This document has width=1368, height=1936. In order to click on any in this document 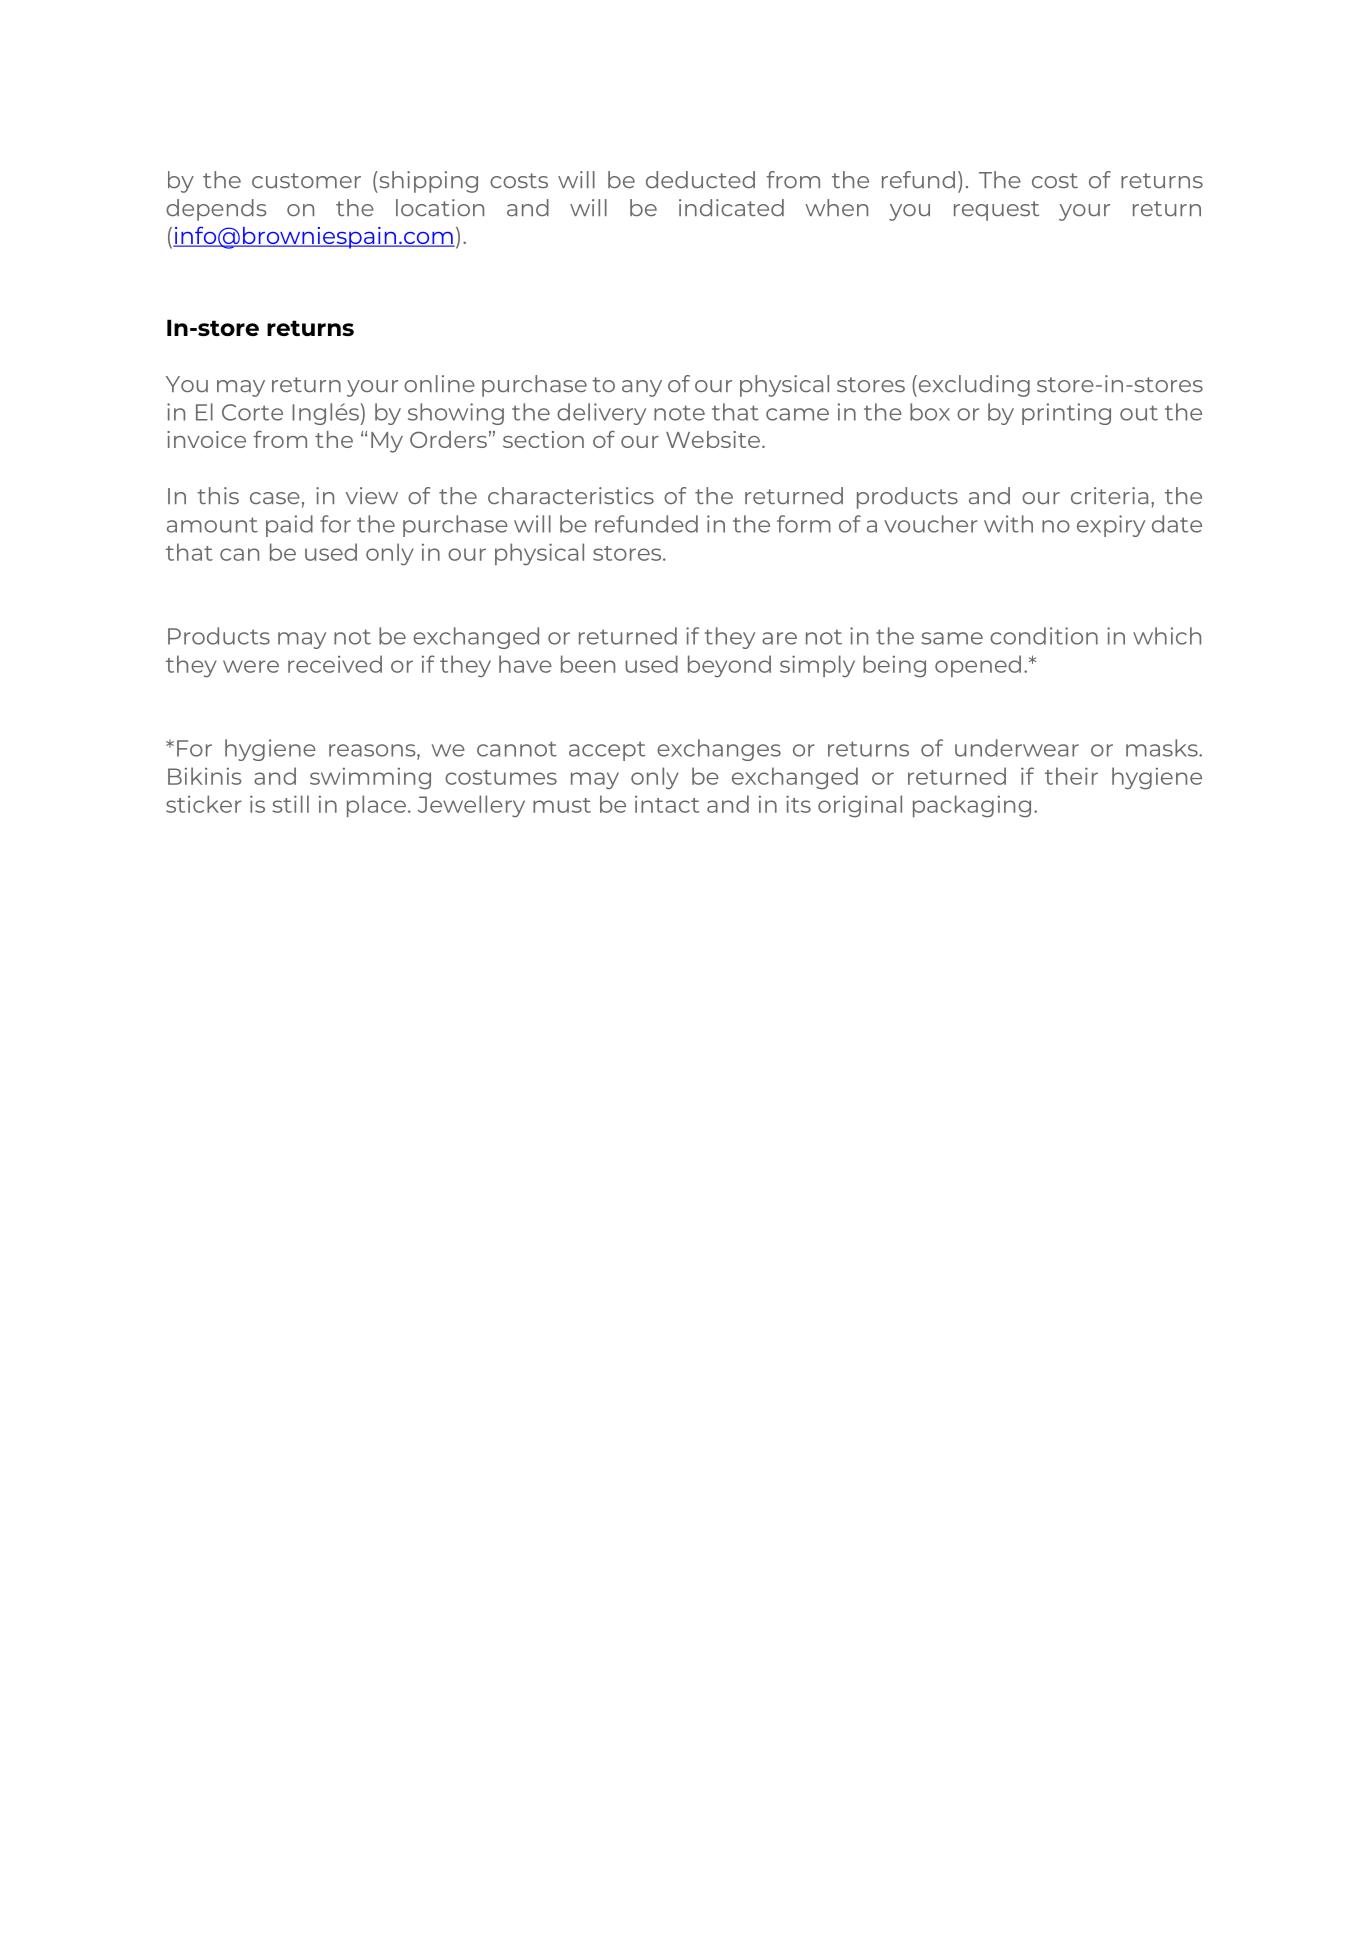, I will do `click(642, 388)`.
